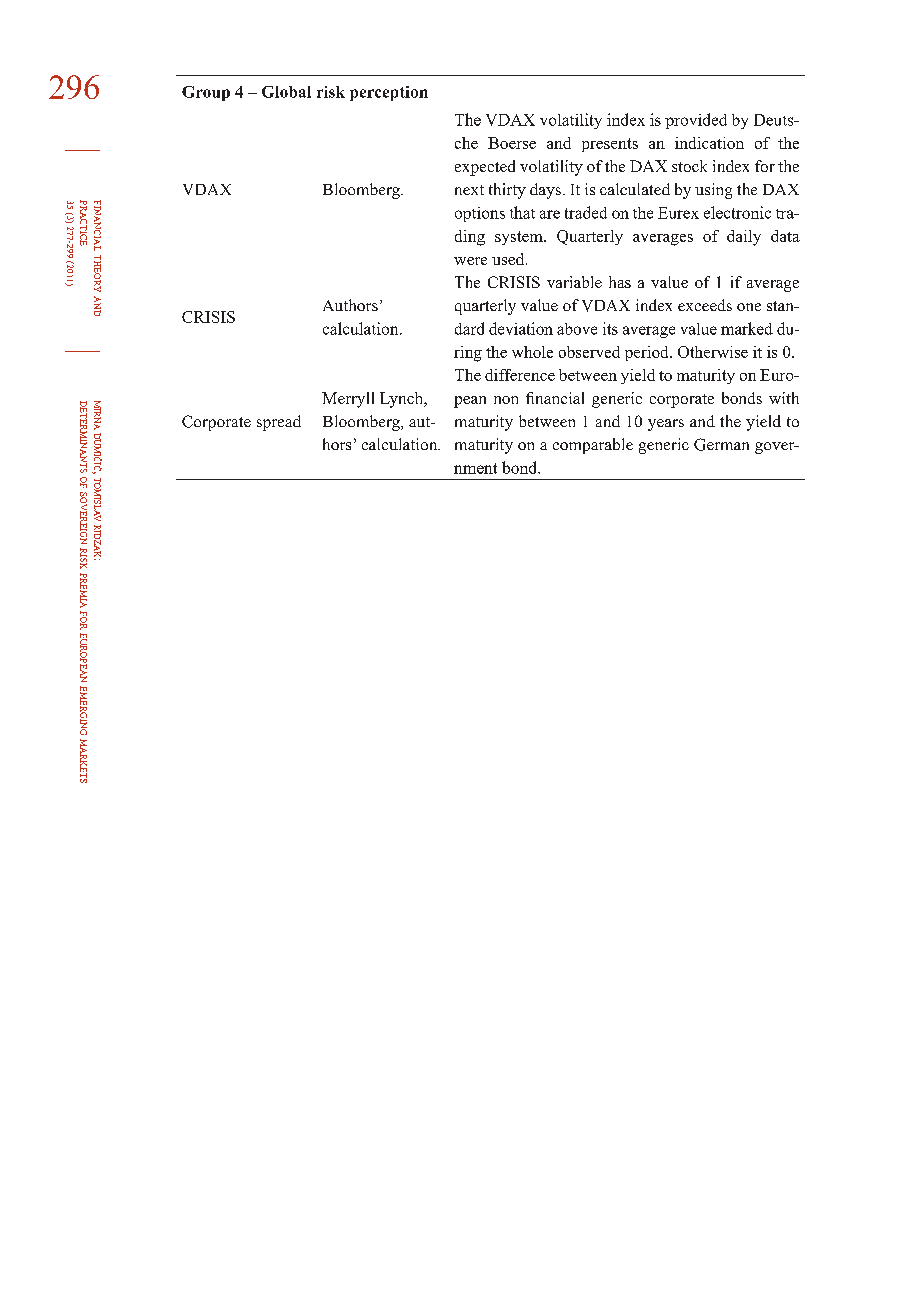 Image resolution: width=906 pixels, height=1316 pixels. What do you see at coordinates (620, 282) in the screenshot?
I see `has` at bounding box center [620, 282].
